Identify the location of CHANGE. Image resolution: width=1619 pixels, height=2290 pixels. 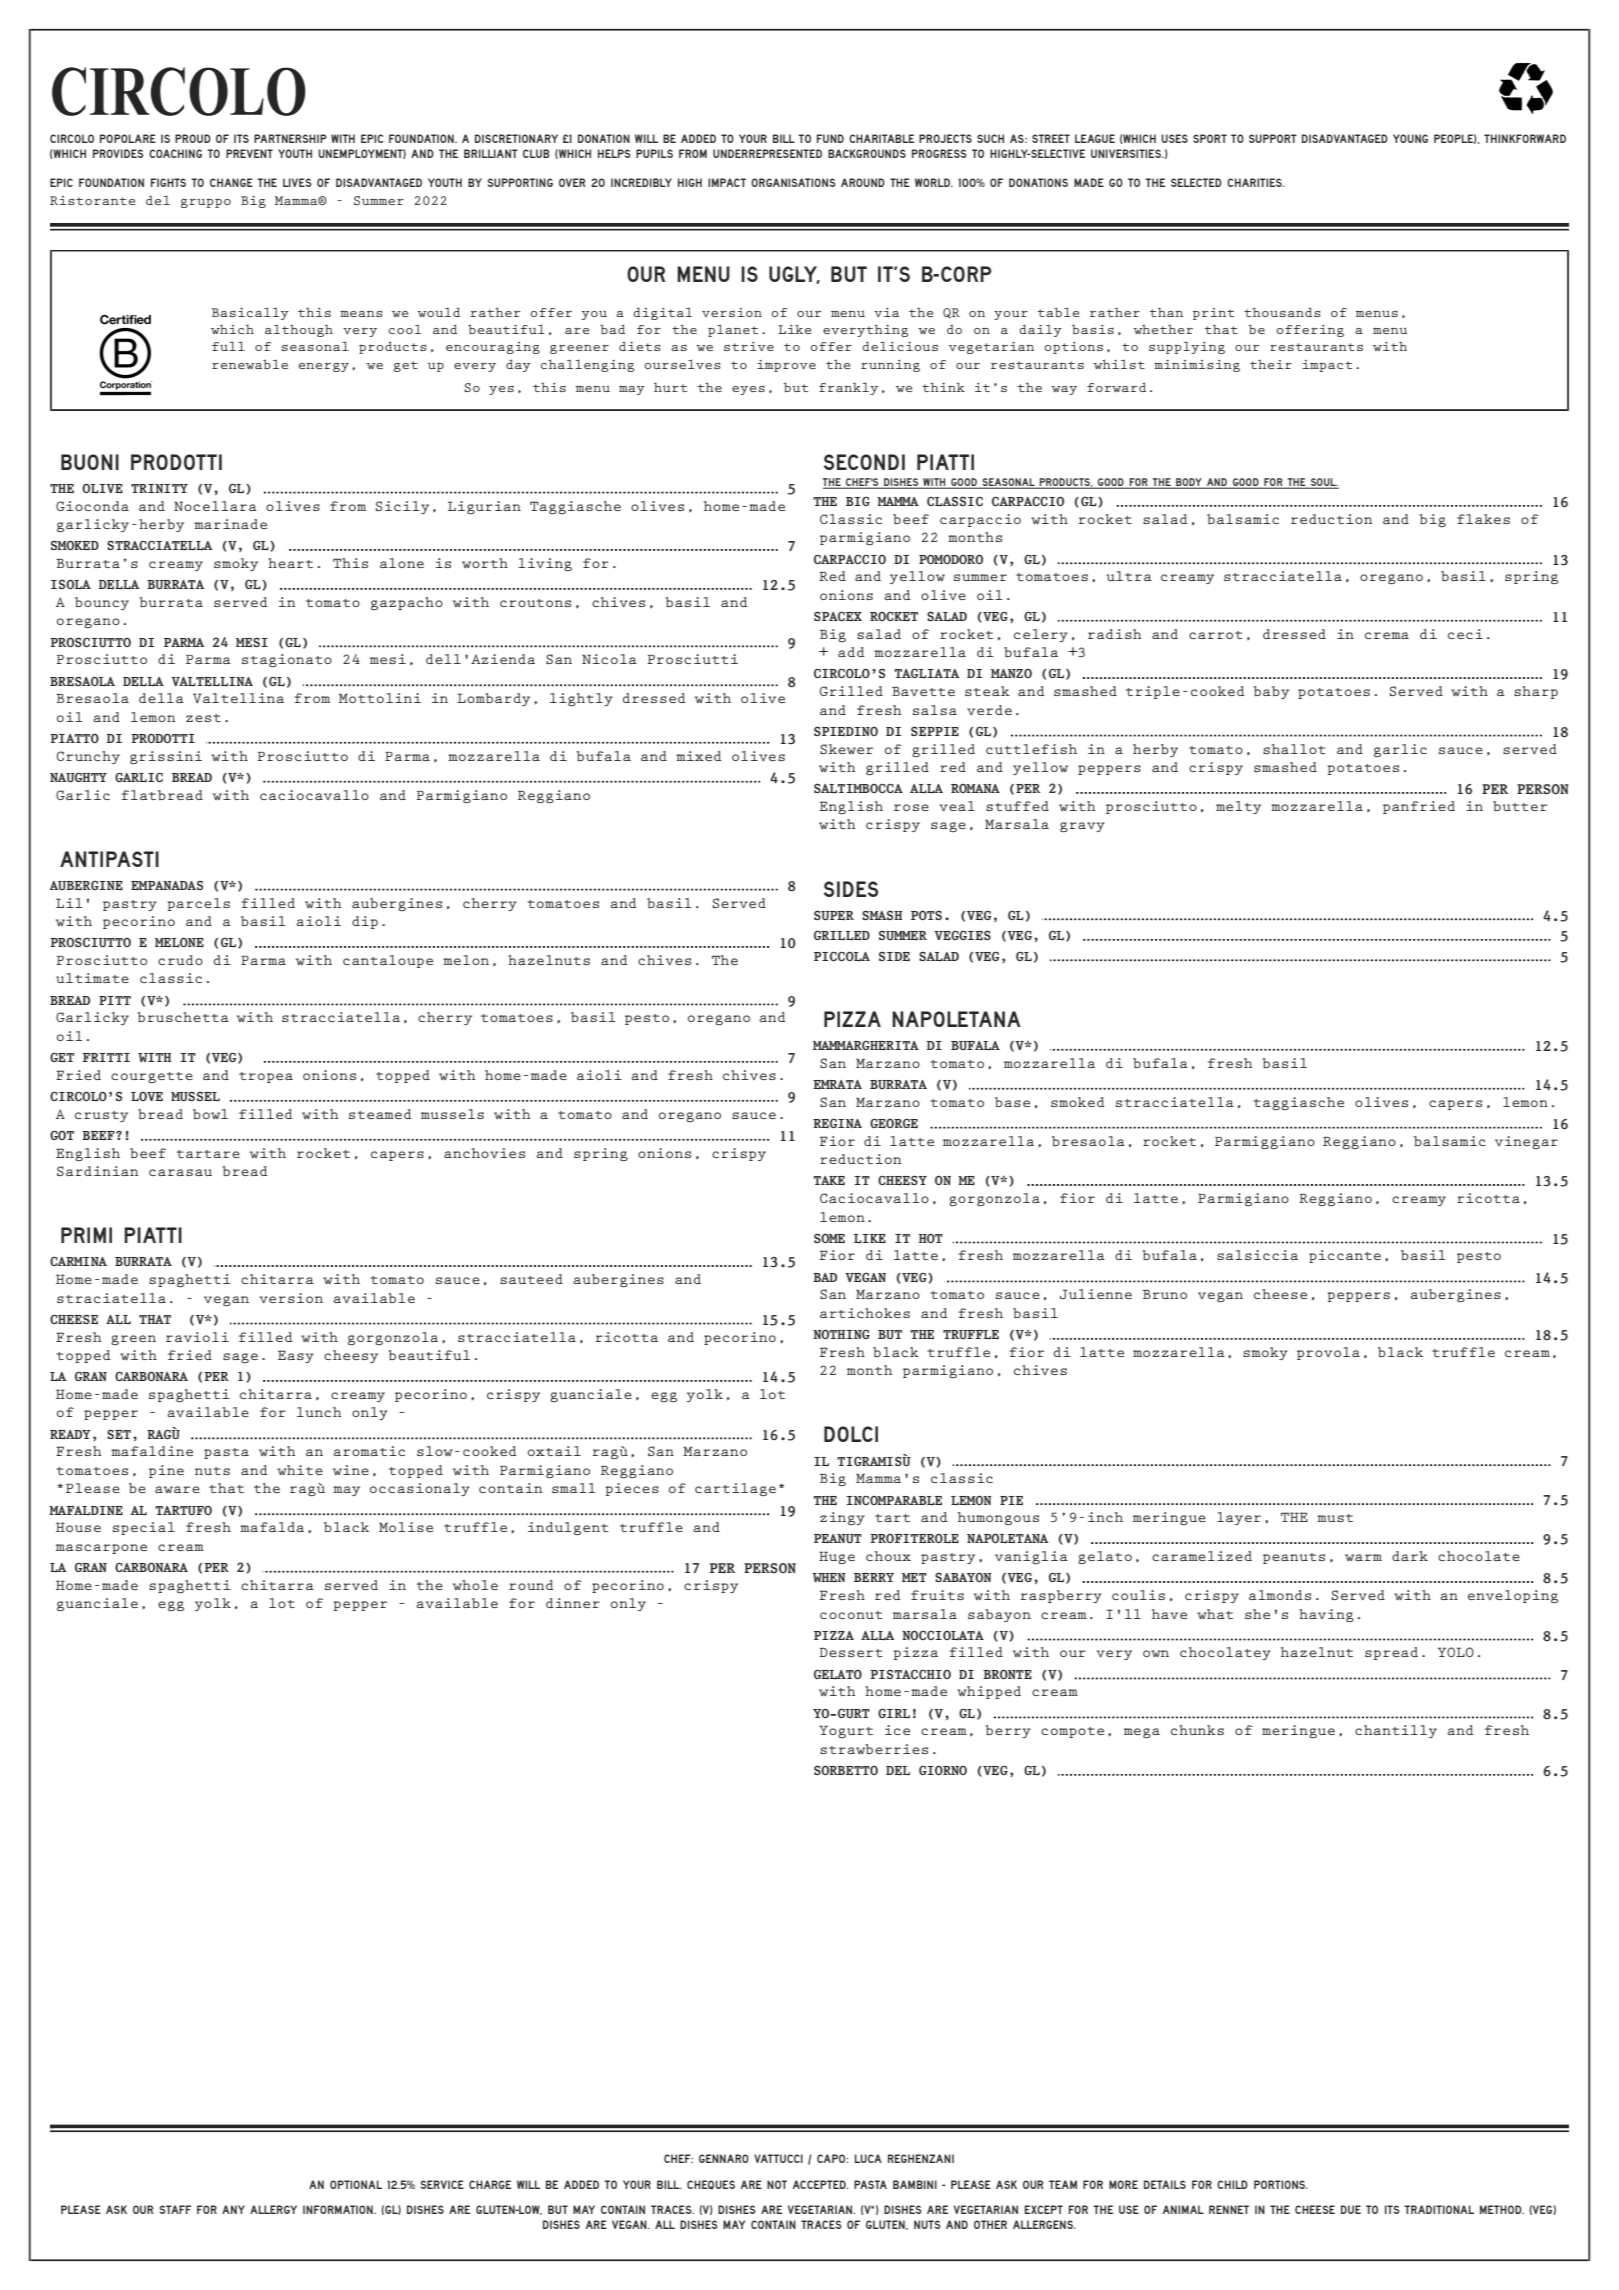
(231, 182).
